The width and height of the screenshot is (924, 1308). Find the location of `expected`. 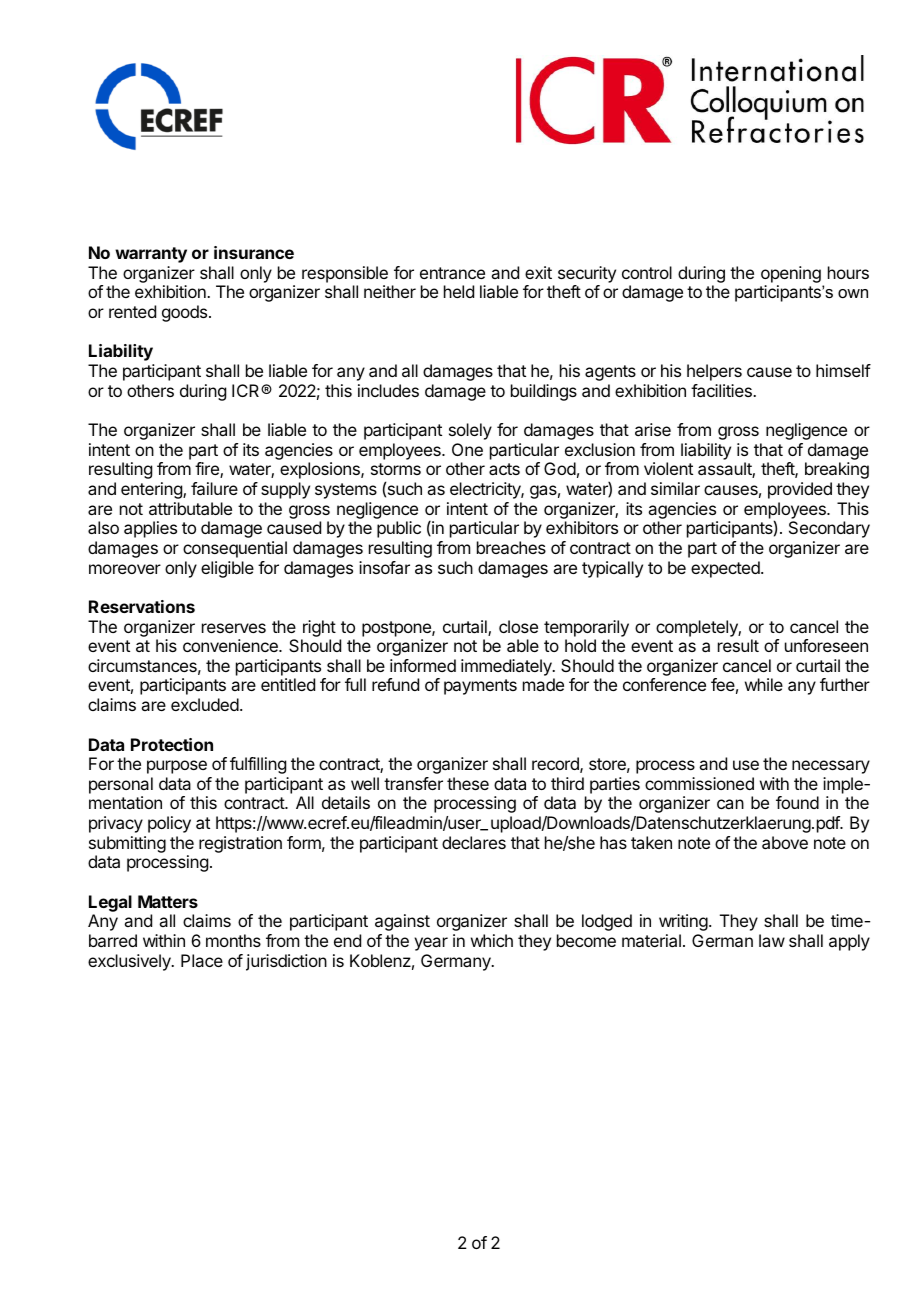

expected is located at coordinates (726, 569).
